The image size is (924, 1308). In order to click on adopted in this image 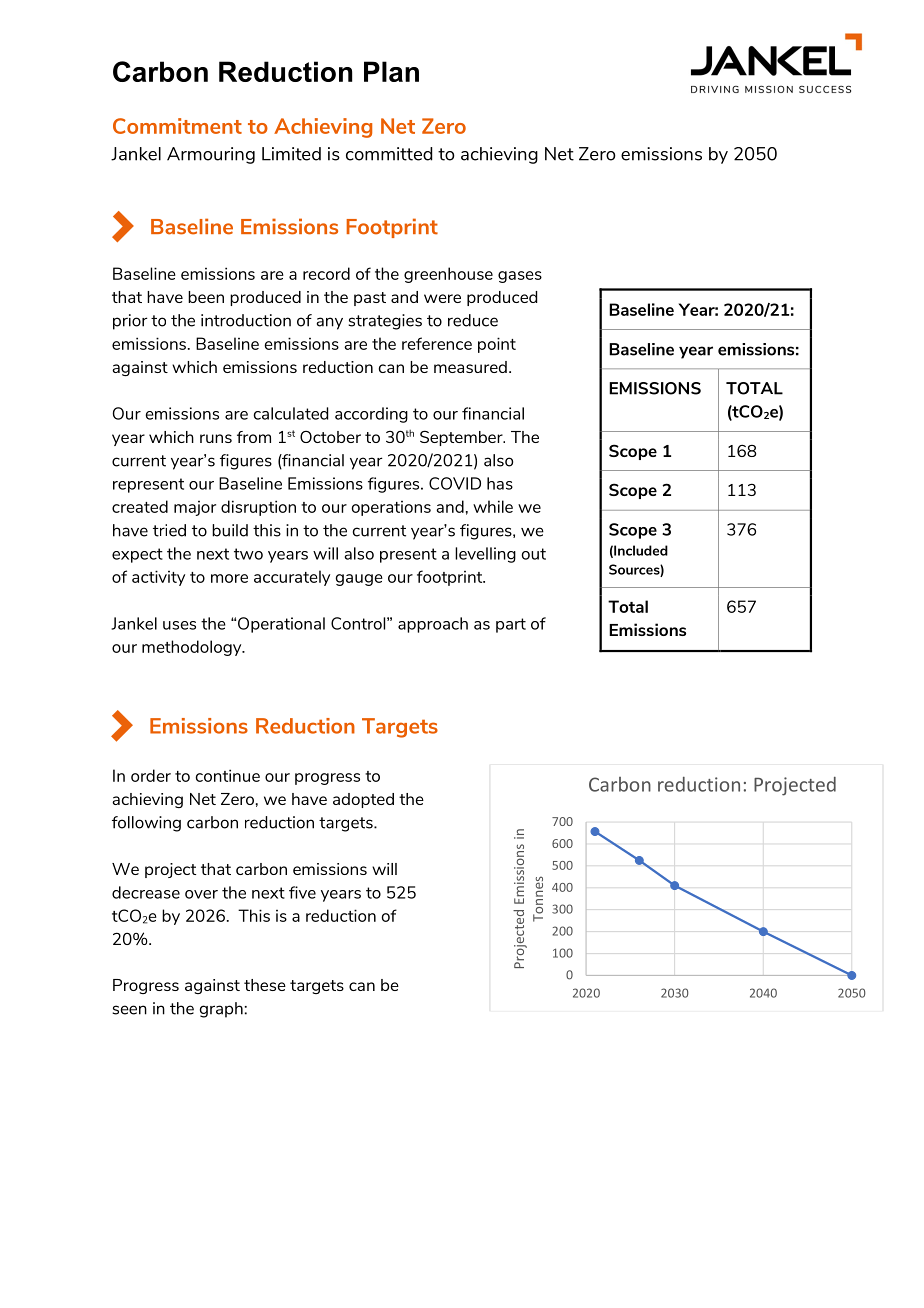, I will do `click(363, 800)`.
